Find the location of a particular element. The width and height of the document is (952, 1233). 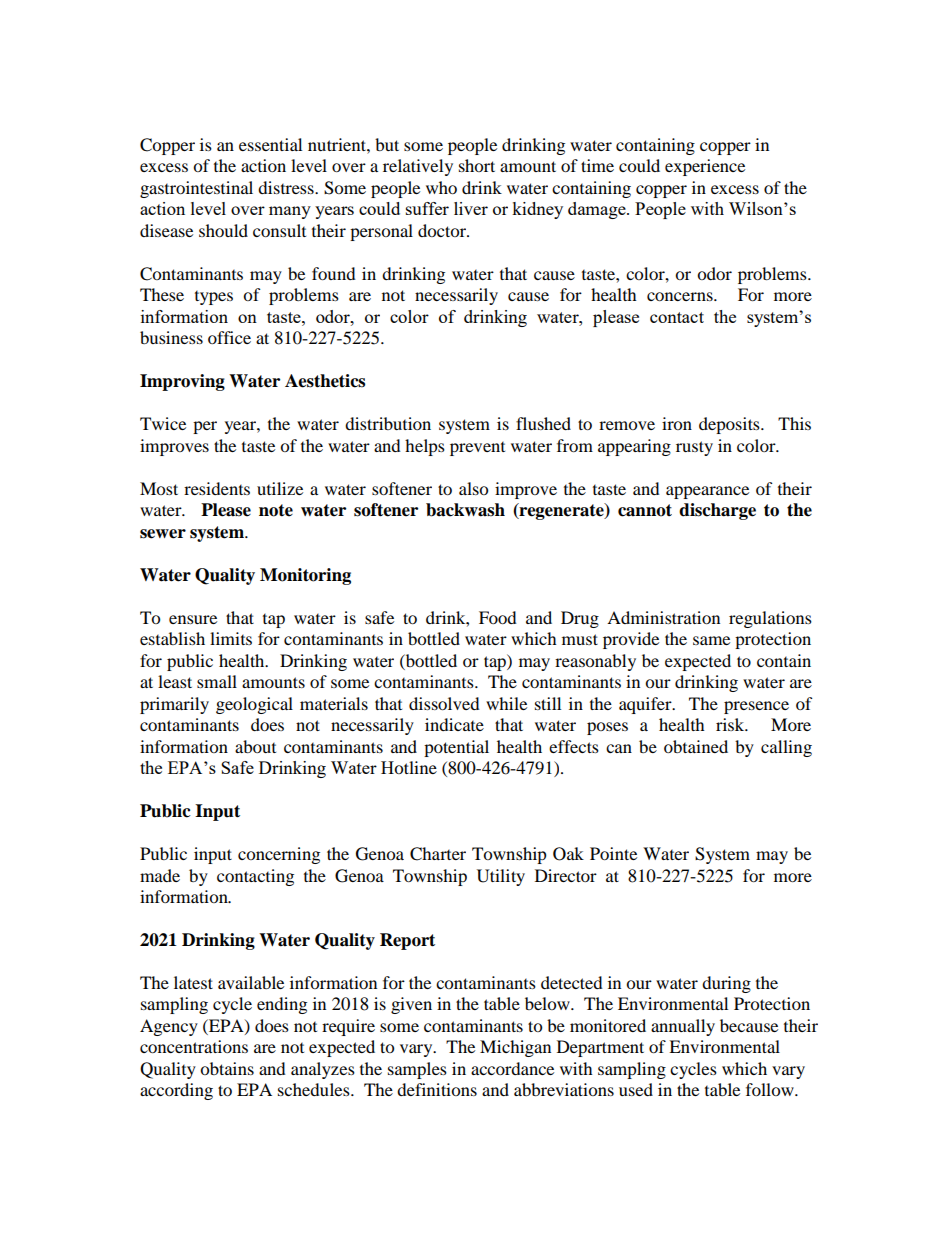

appearance is located at coordinates (707, 492).
